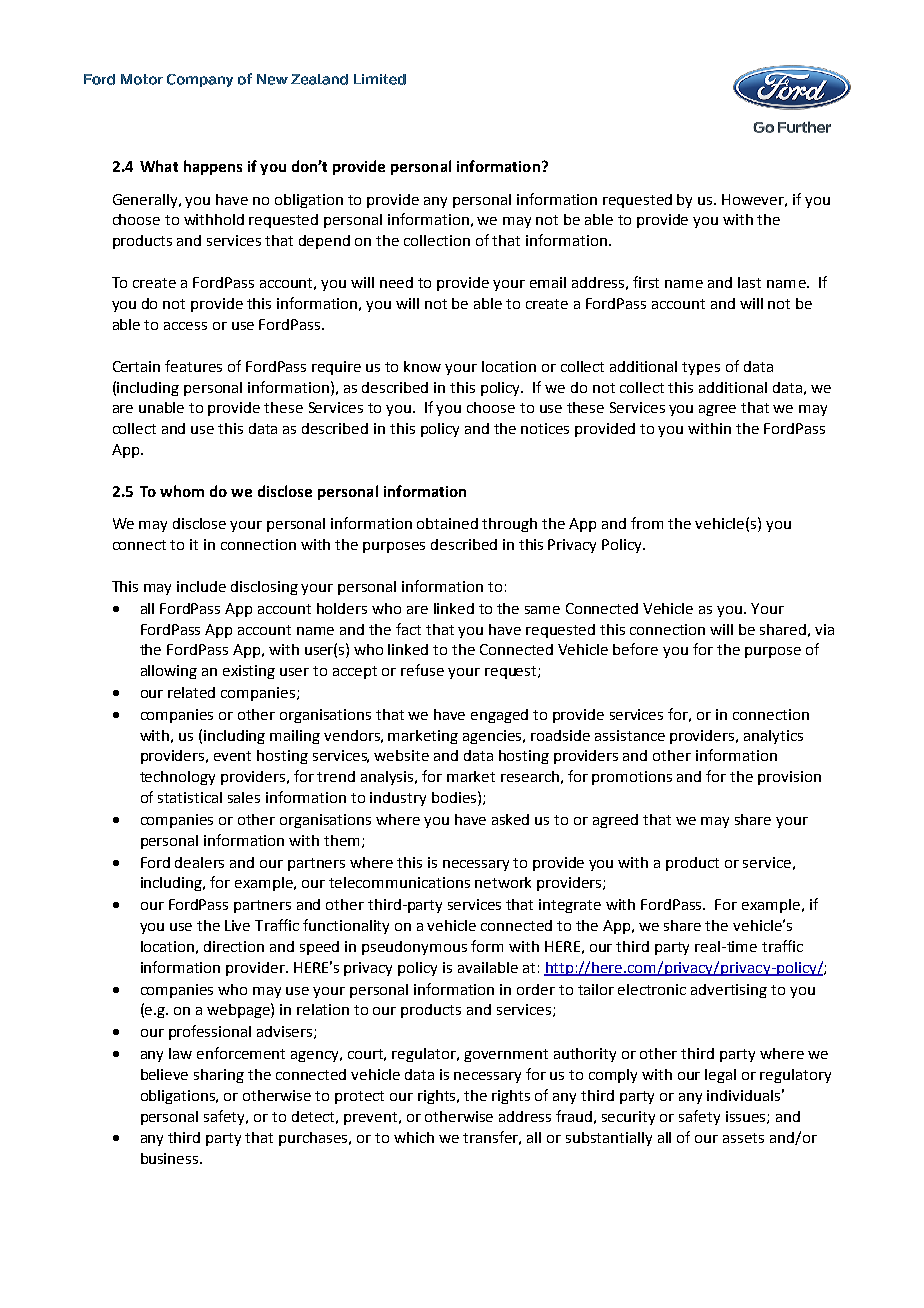 Image resolution: width=924 pixels, height=1308 pixels. Describe the element at coordinates (213, 167) in the page. I see `happens` at that location.
